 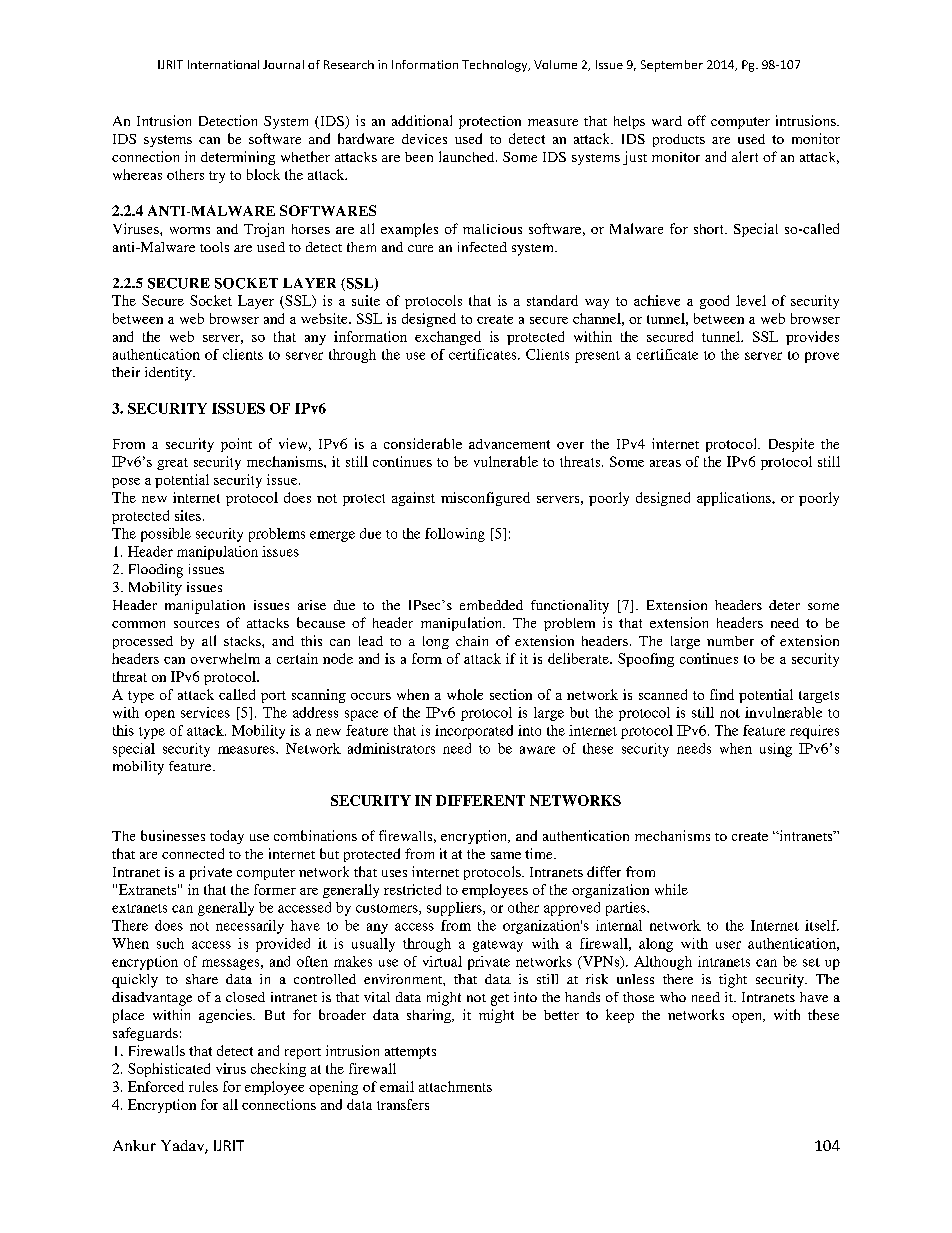 I want to click on off, so click(x=697, y=120).
